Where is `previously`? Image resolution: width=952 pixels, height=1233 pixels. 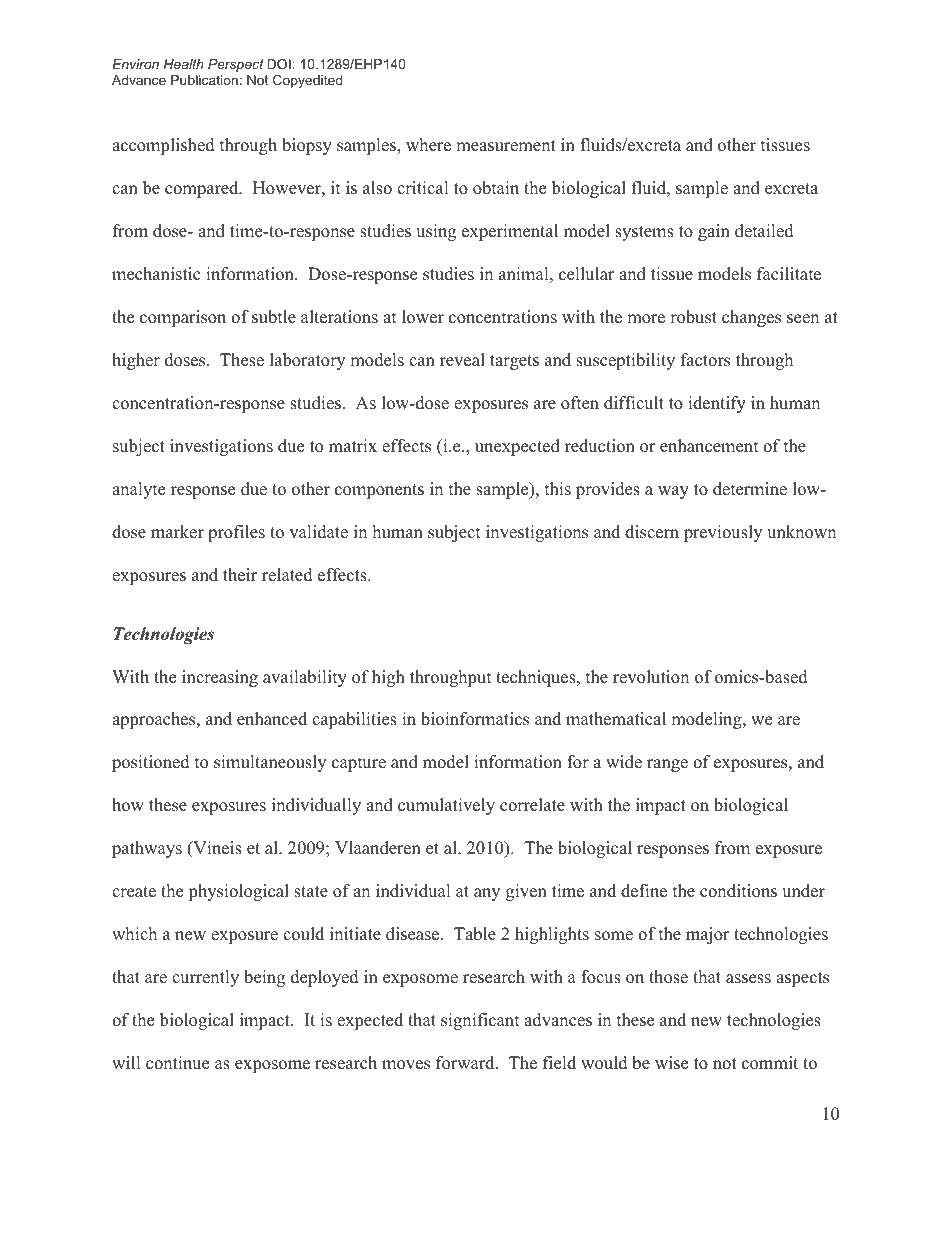 previously is located at coordinates (723, 533).
